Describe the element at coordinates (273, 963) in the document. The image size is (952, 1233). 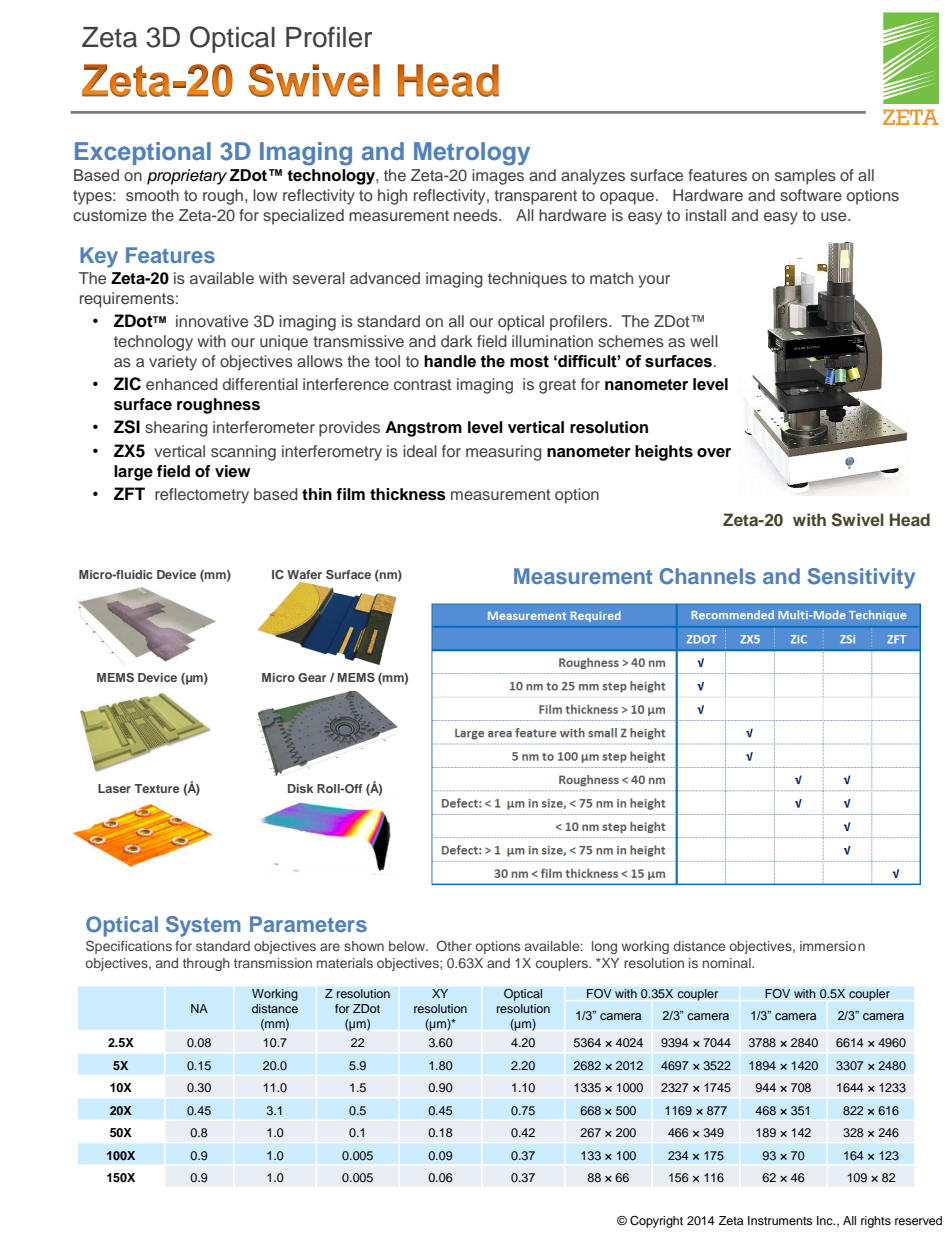
I see `transmission` at that location.
